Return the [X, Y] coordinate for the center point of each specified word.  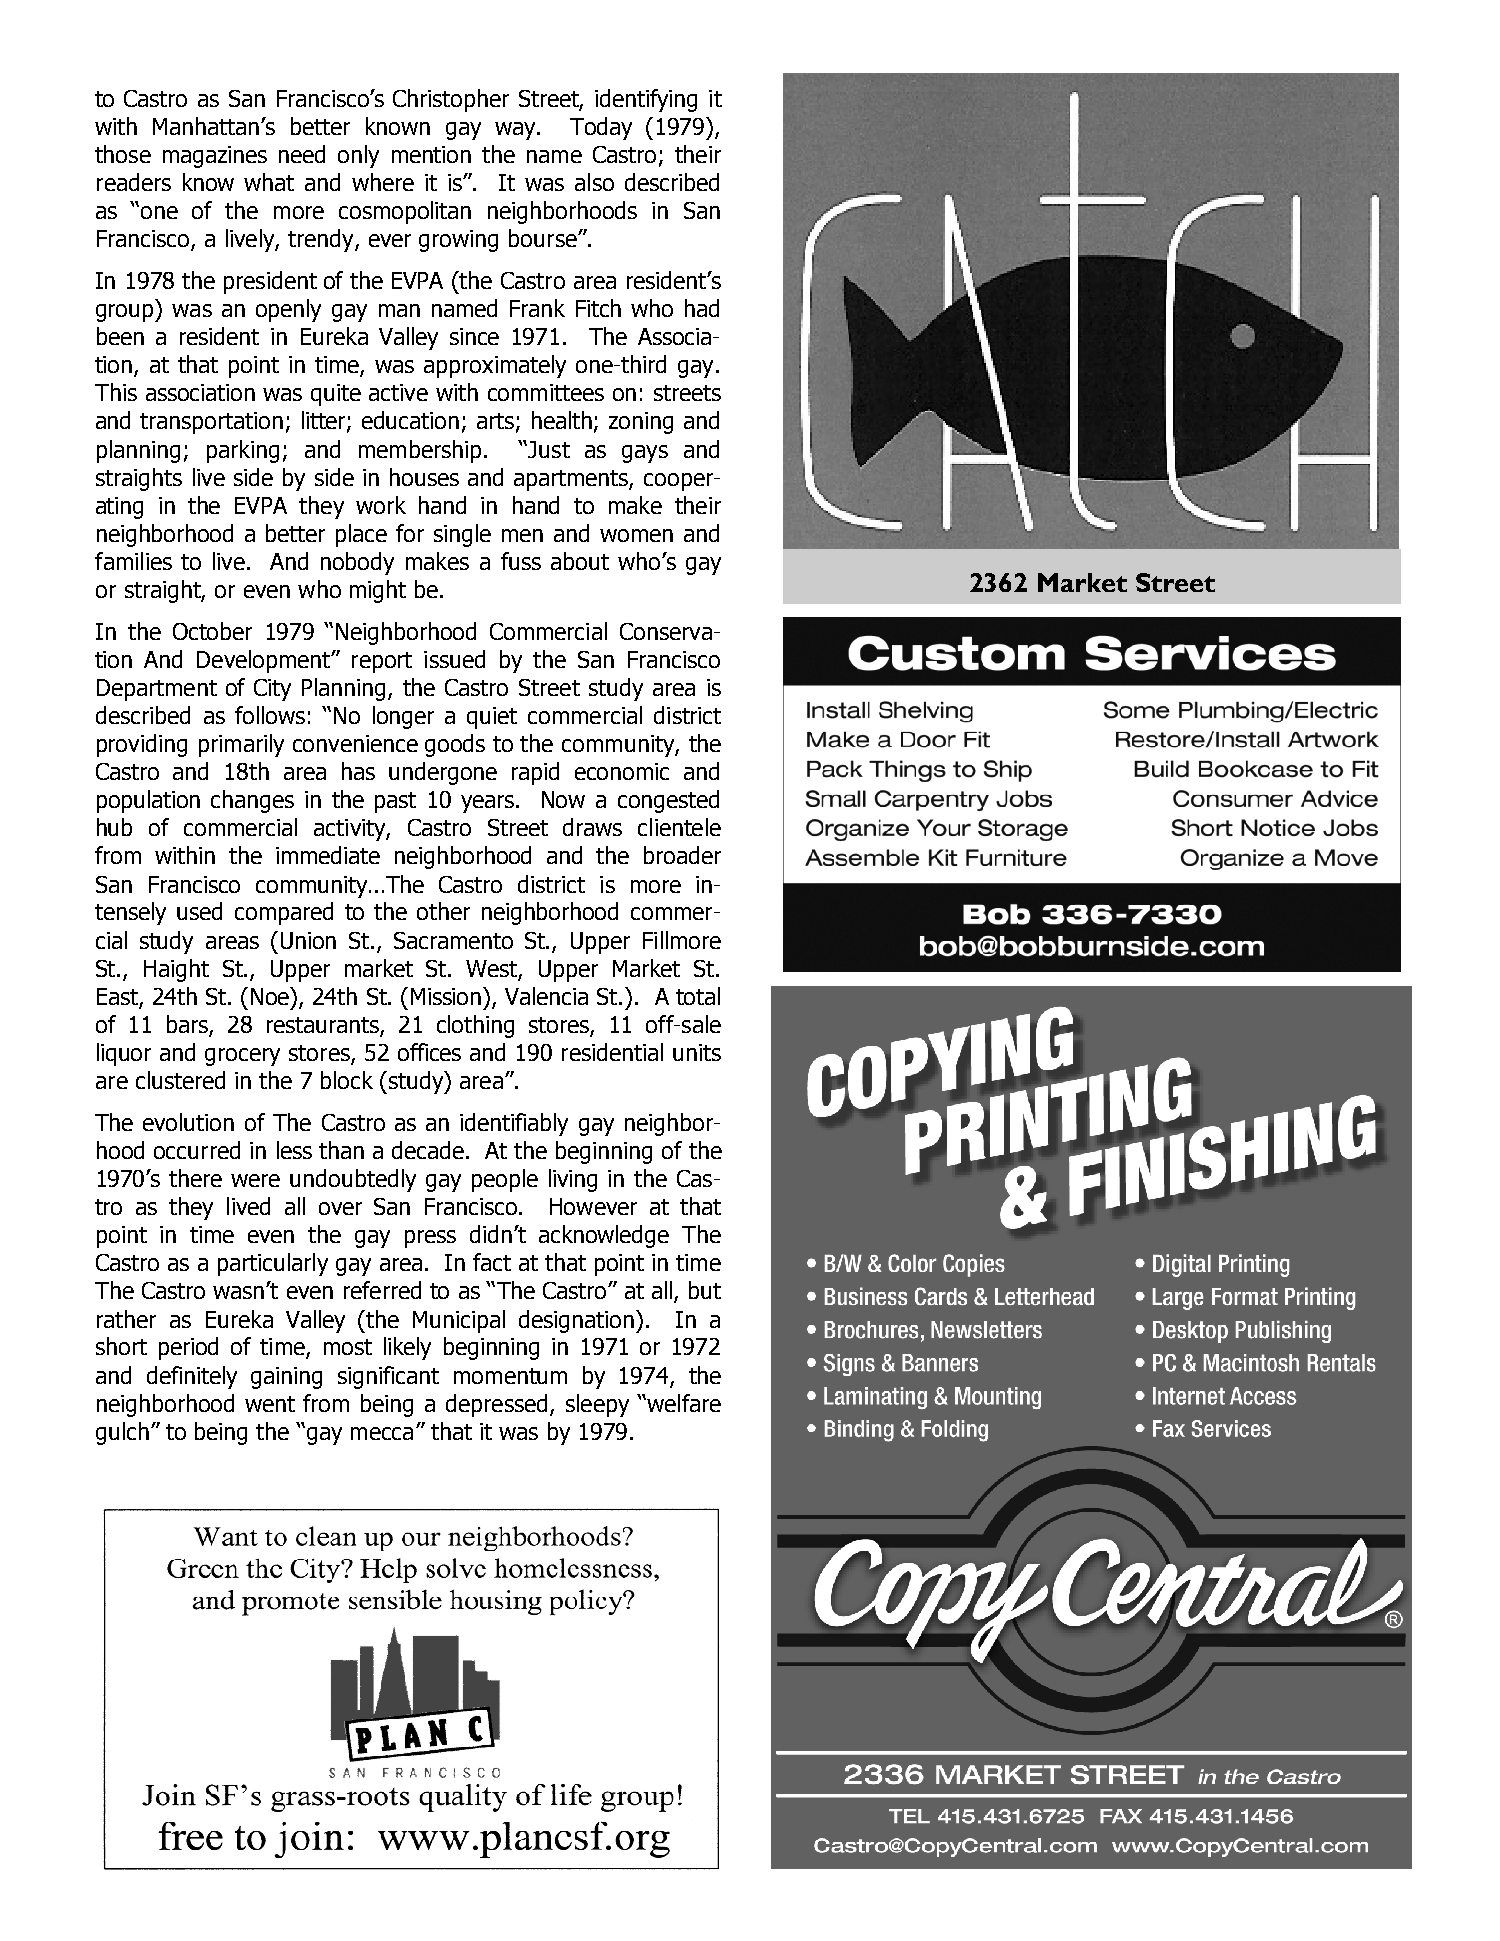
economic [622, 771]
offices [429, 1052]
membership [420, 451]
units [697, 1052]
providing [142, 745]
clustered [180, 1080]
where [383, 182]
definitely [192, 1377]
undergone [443, 773]
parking [243, 451]
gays [645, 454]
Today [601, 128]
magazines [215, 157]
